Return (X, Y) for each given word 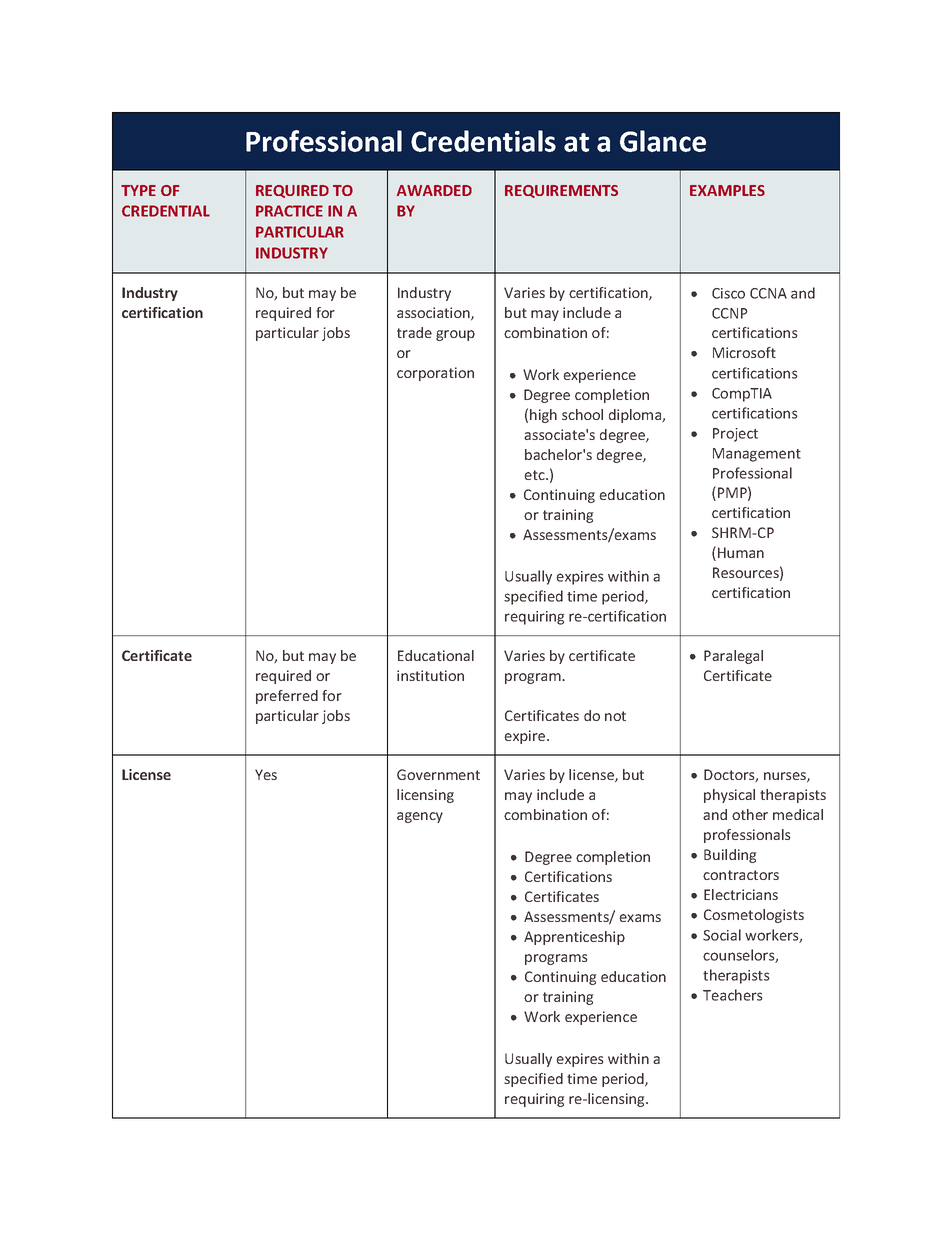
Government (438, 774)
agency (420, 817)
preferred (287, 697)
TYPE (138, 190)
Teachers (733, 995)
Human (741, 552)
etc (535, 475)
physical (729, 796)
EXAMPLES (727, 190)
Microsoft (744, 352)
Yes (266, 774)
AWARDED (434, 190)
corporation (435, 374)
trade (414, 332)
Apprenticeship (574, 938)
